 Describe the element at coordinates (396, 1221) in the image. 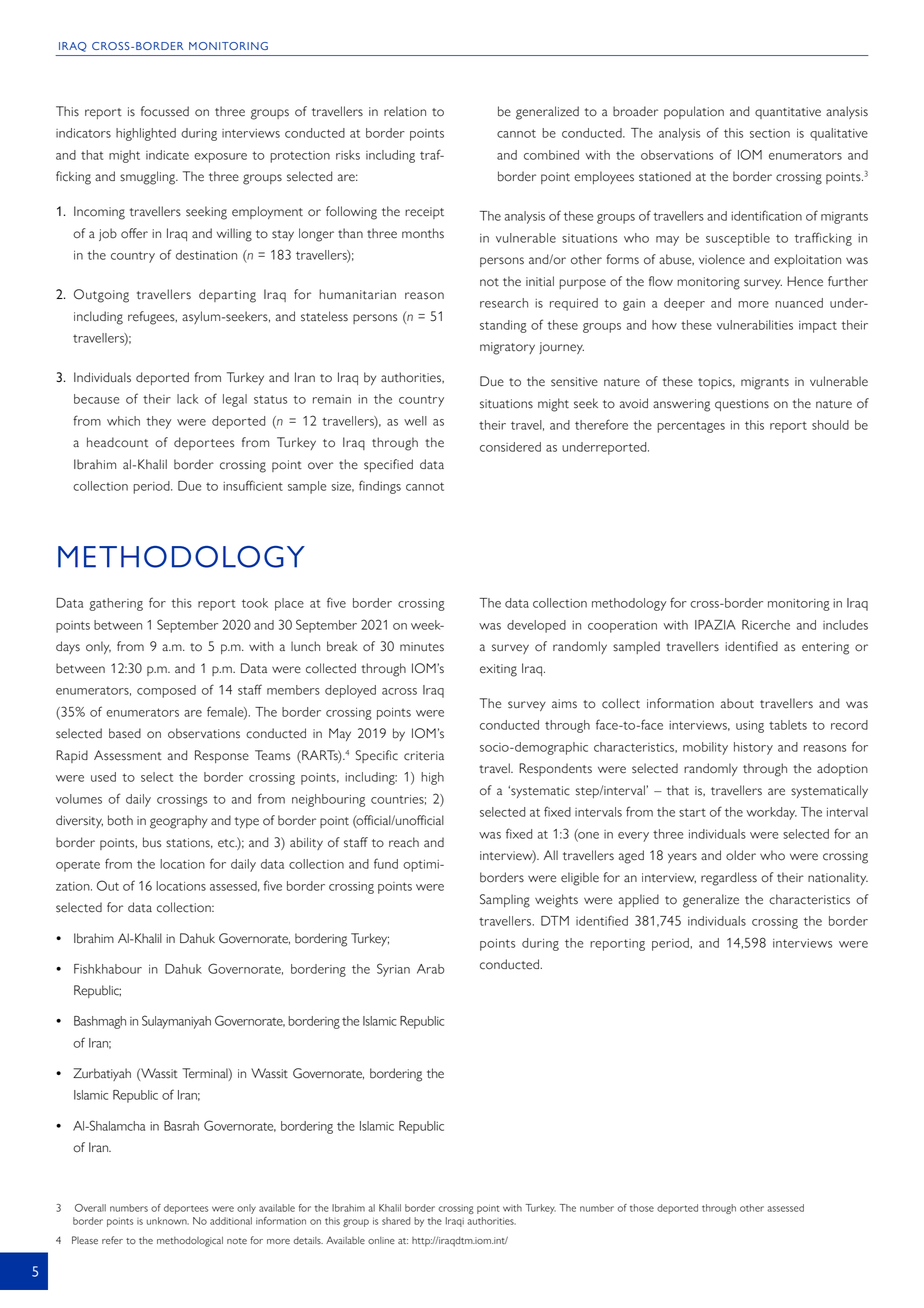

I see `shared` at that location.
